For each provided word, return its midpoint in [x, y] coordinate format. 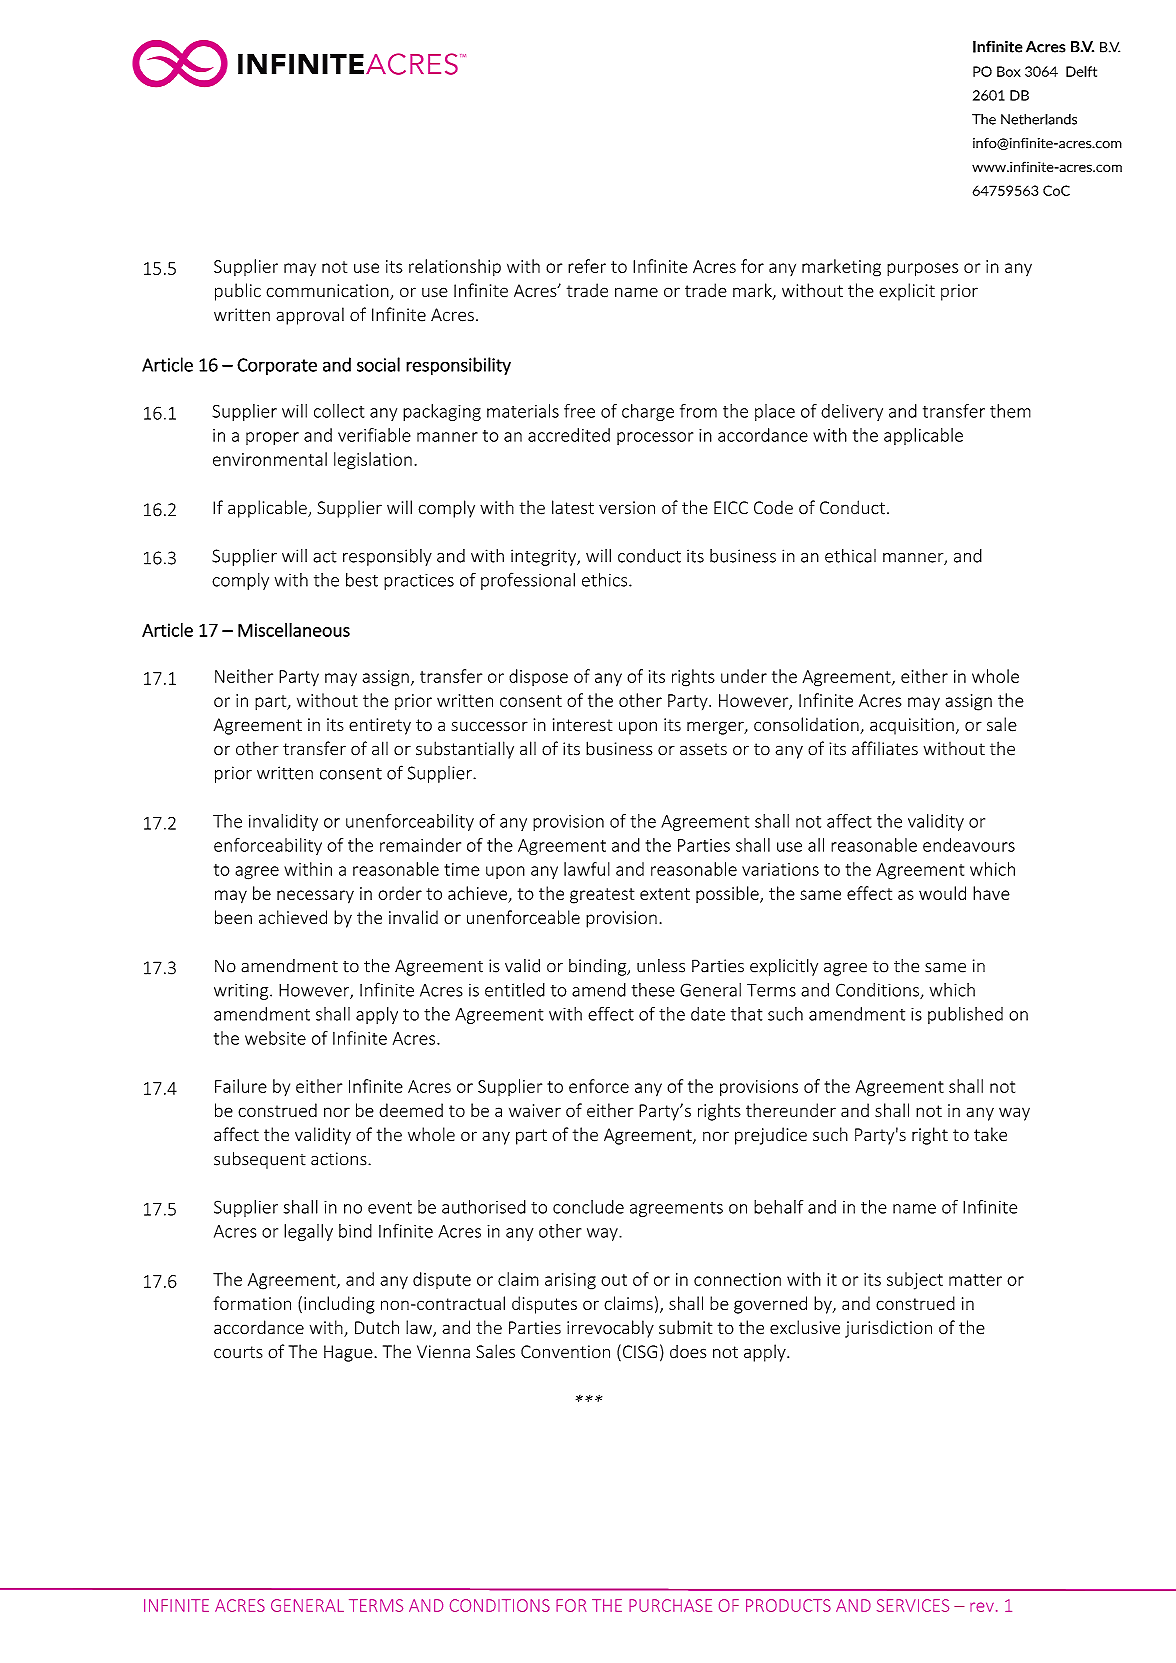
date [708, 1014]
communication [328, 292]
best [362, 580]
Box [1009, 71]
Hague [348, 1353]
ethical [850, 556]
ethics [606, 580]
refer [587, 266]
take [990, 1134]
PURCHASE [670, 1605]
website [275, 1038]
